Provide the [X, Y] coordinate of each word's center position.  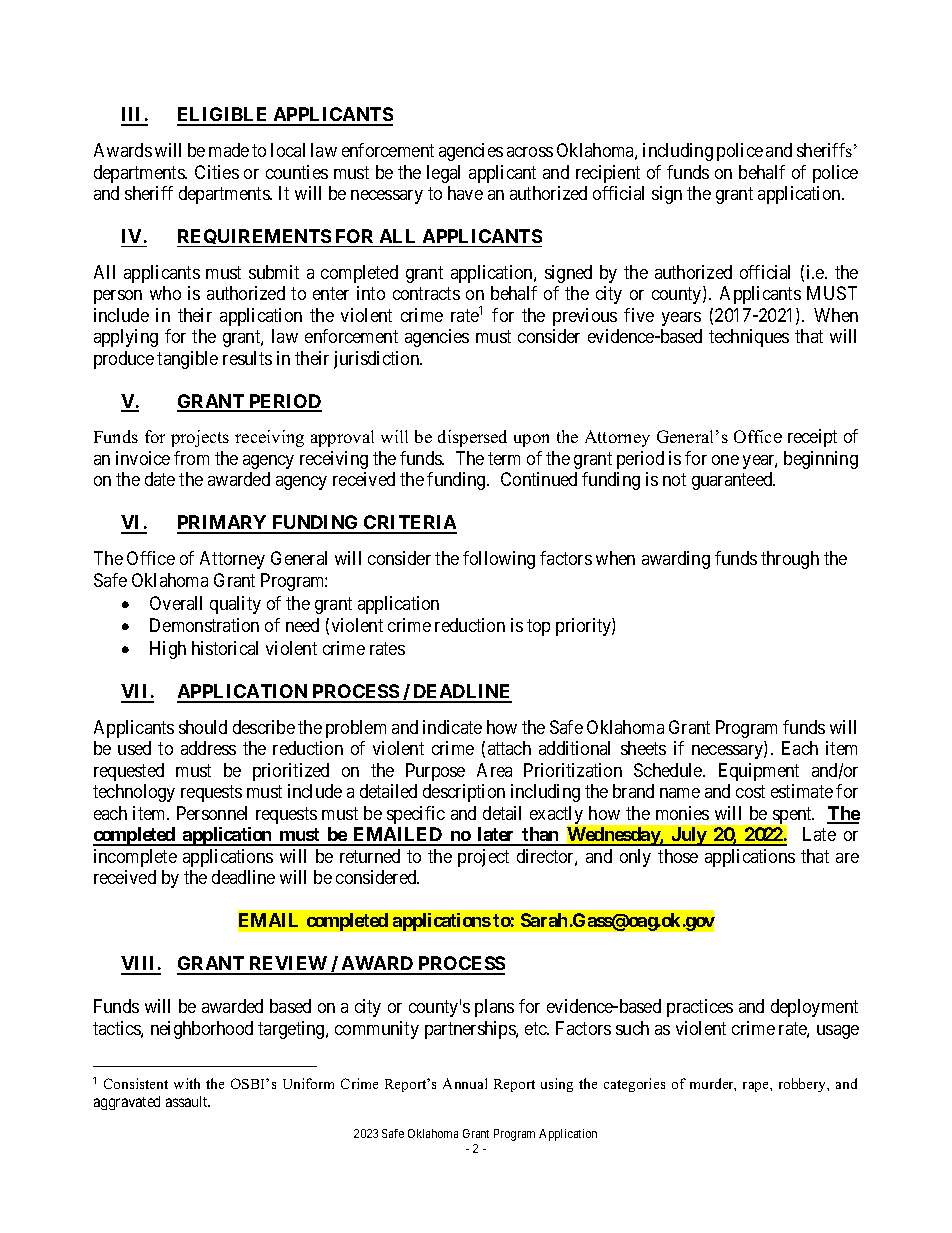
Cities [217, 172]
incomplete [135, 858]
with [187, 1083]
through [790, 560]
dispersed [472, 438]
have [465, 193]
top [538, 628]
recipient [608, 174]
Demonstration [204, 625]
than [541, 836]
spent [792, 817]
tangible [187, 360]
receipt [812, 438]
